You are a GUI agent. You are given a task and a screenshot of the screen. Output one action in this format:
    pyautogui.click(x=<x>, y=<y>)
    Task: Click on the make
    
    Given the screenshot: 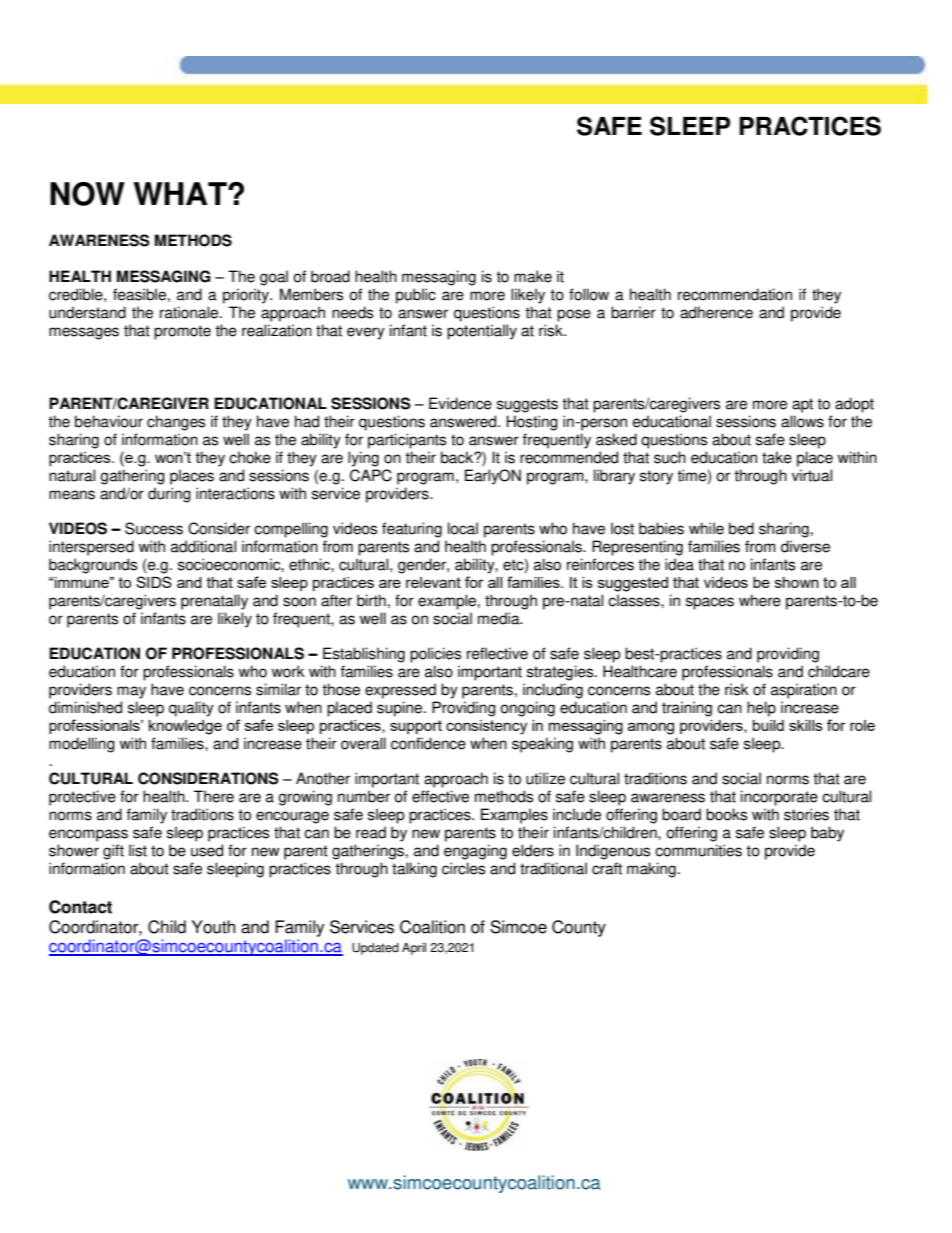 What is the action you would take?
    pyautogui.click(x=533, y=276)
